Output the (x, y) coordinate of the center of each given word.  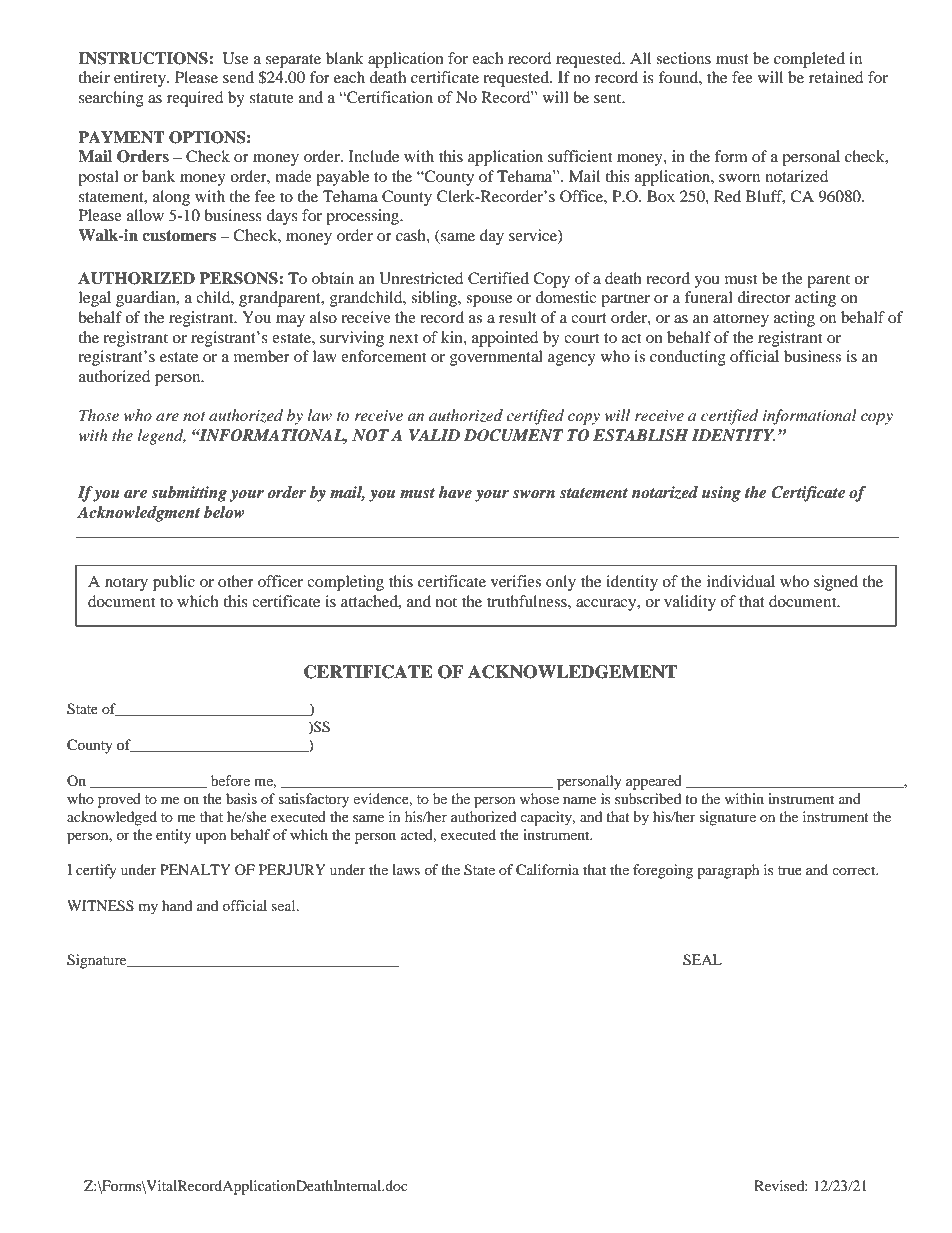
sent (609, 98)
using (721, 494)
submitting (189, 494)
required (195, 99)
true (790, 870)
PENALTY (195, 869)
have (455, 492)
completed (809, 60)
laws (406, 869)
